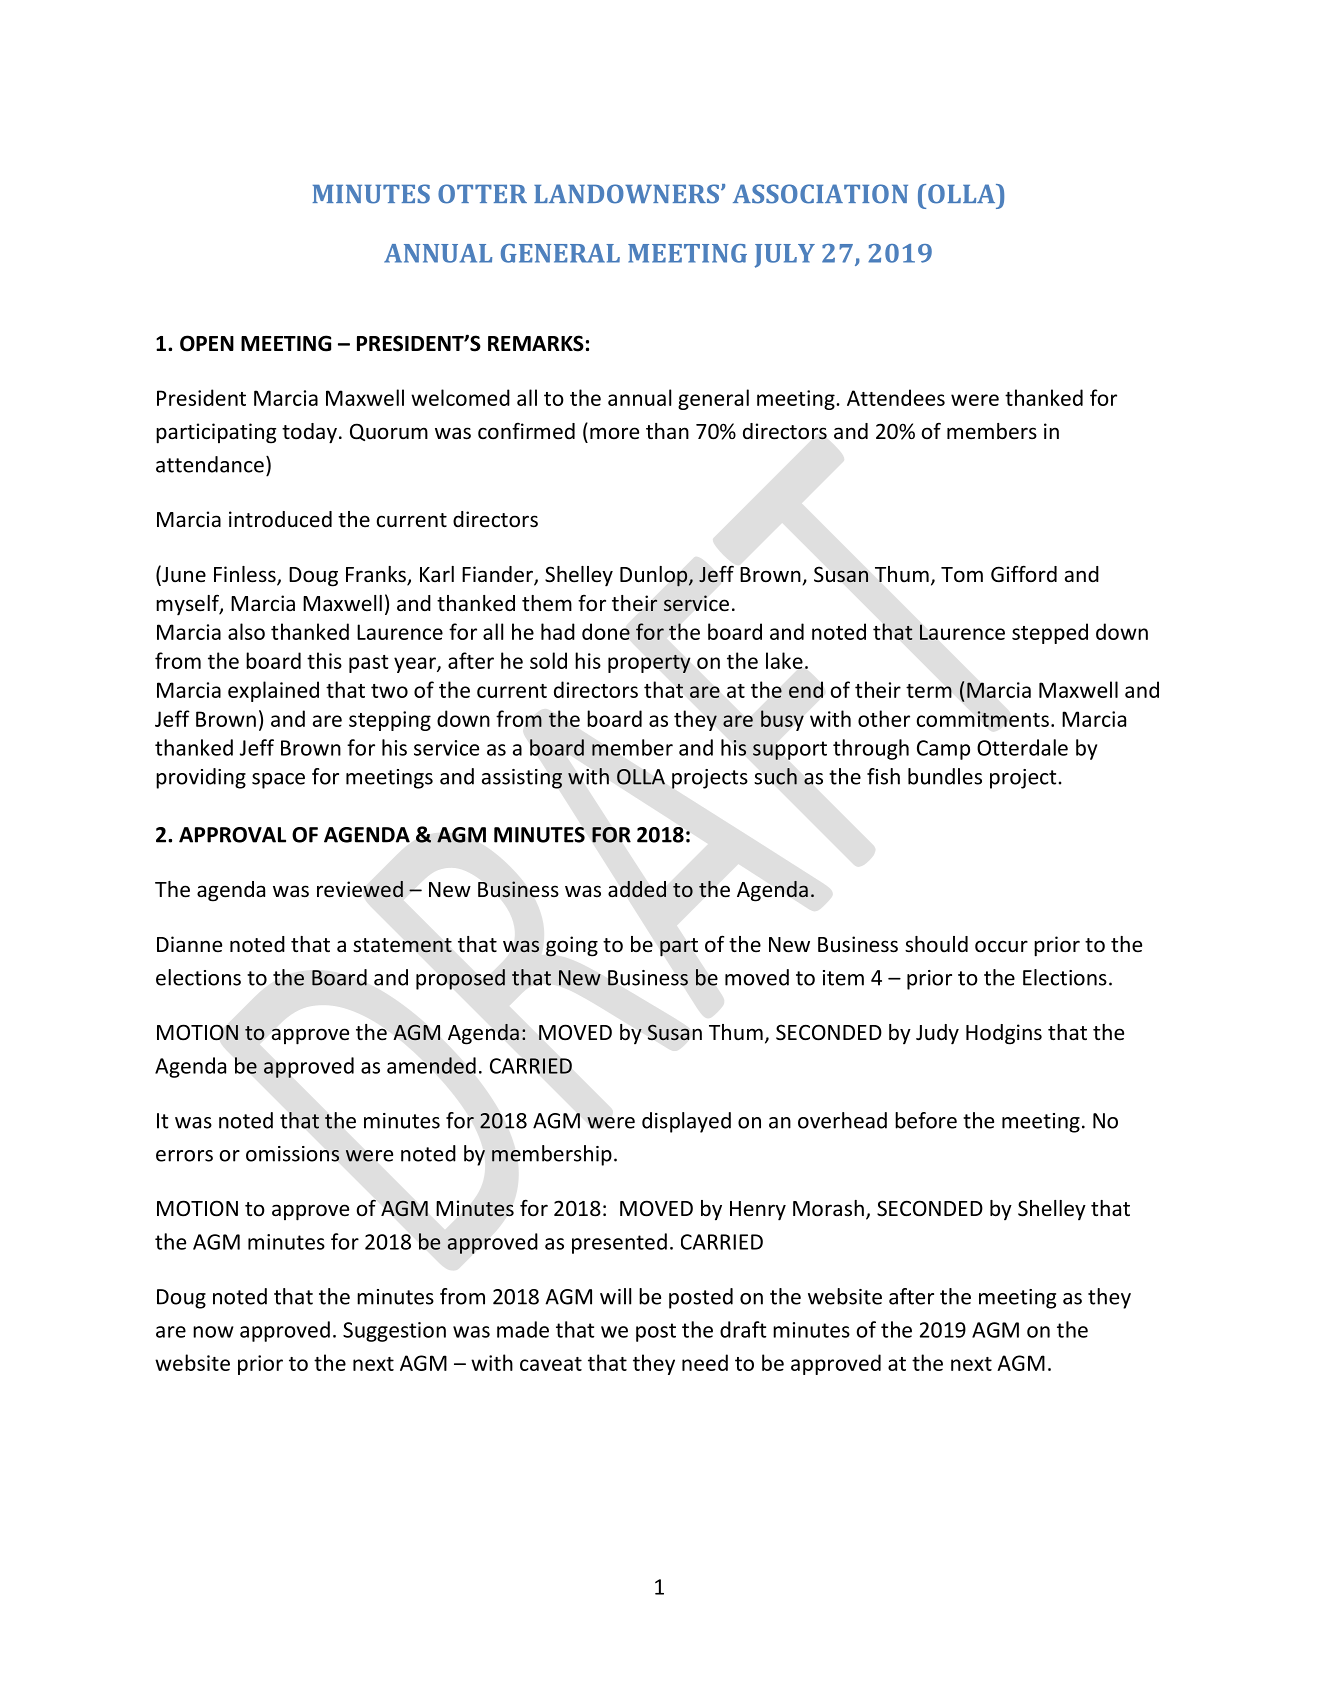  Describe the element at coordinates (820, 194) in the screenshot. I see `ASSOCIATION` at that location.
